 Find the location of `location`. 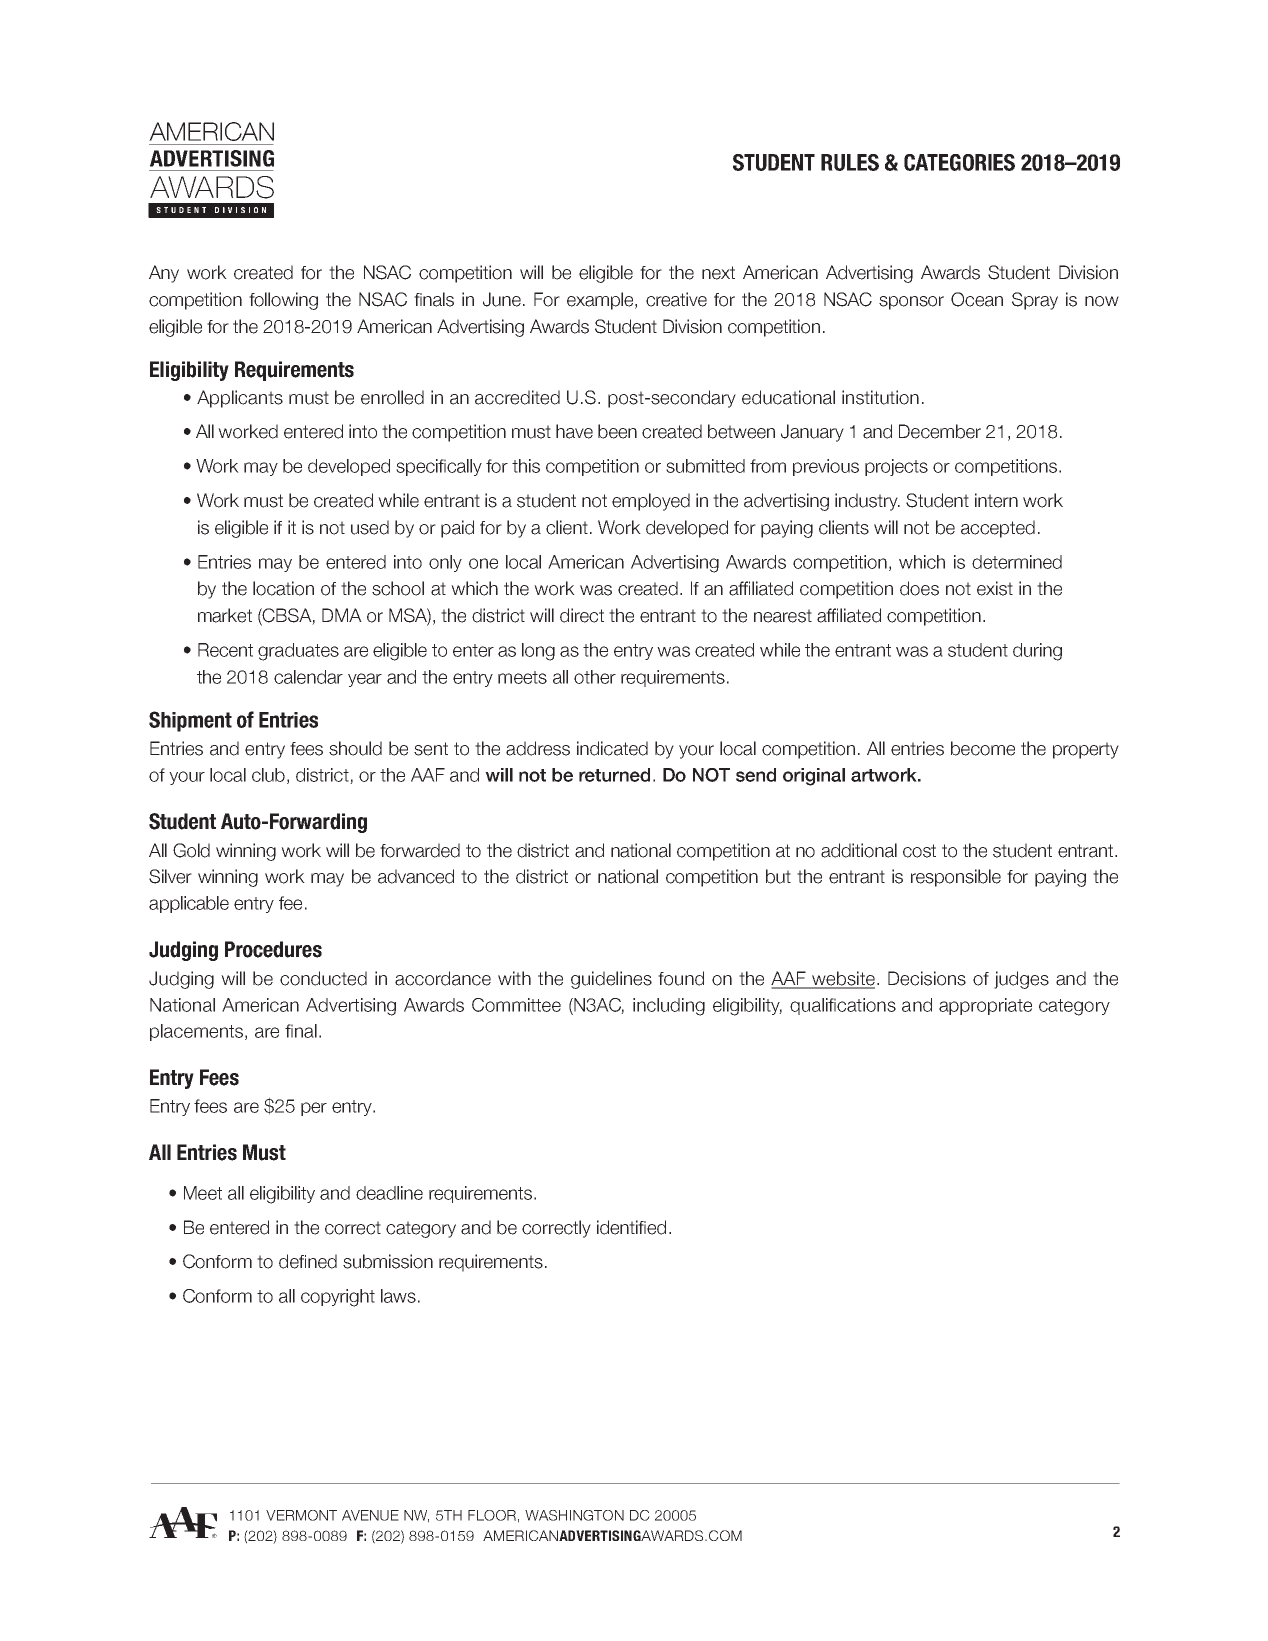

location is located at coordinates (283, 588).
